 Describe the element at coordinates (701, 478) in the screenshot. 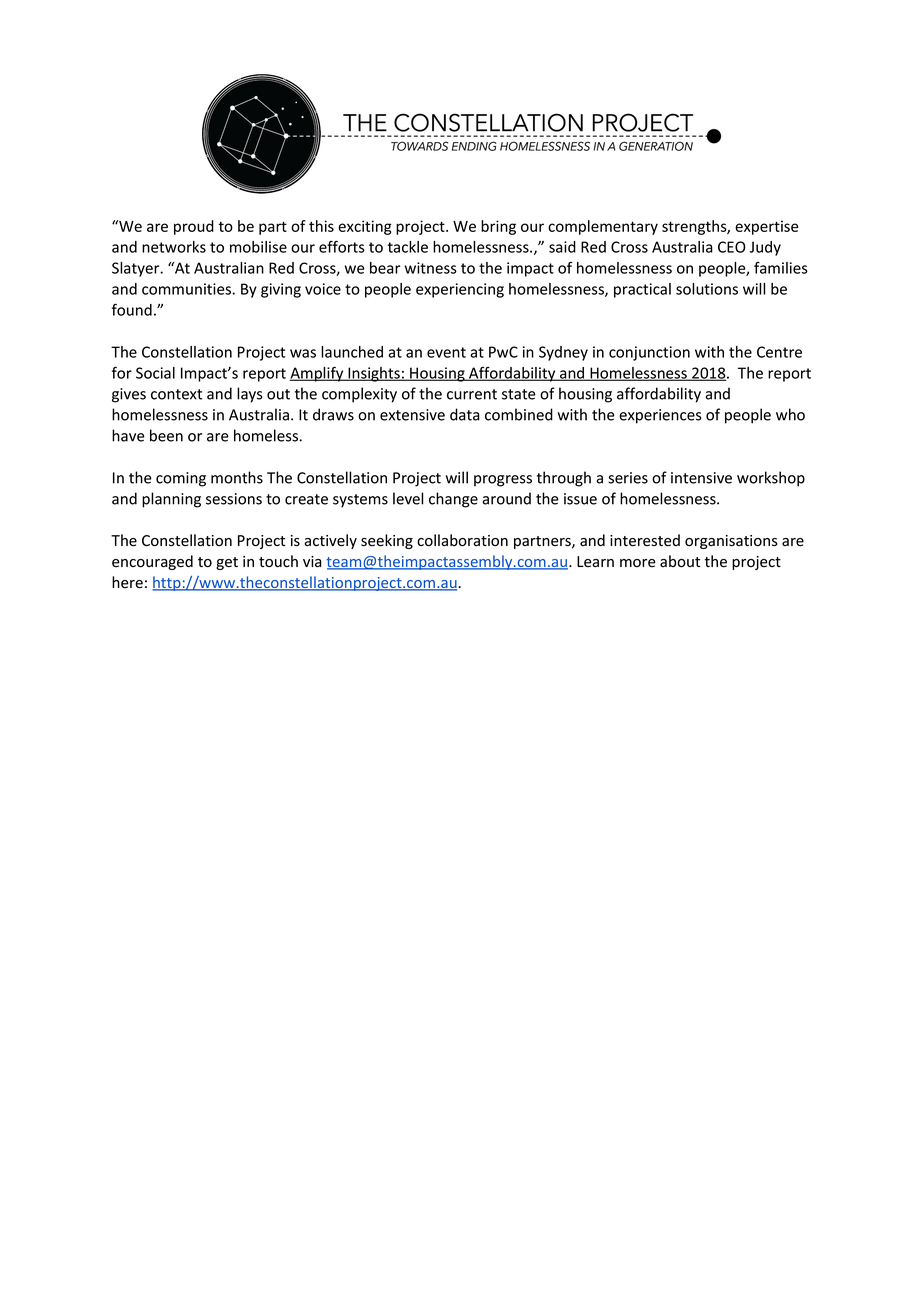

I see `intensive` at that location.
